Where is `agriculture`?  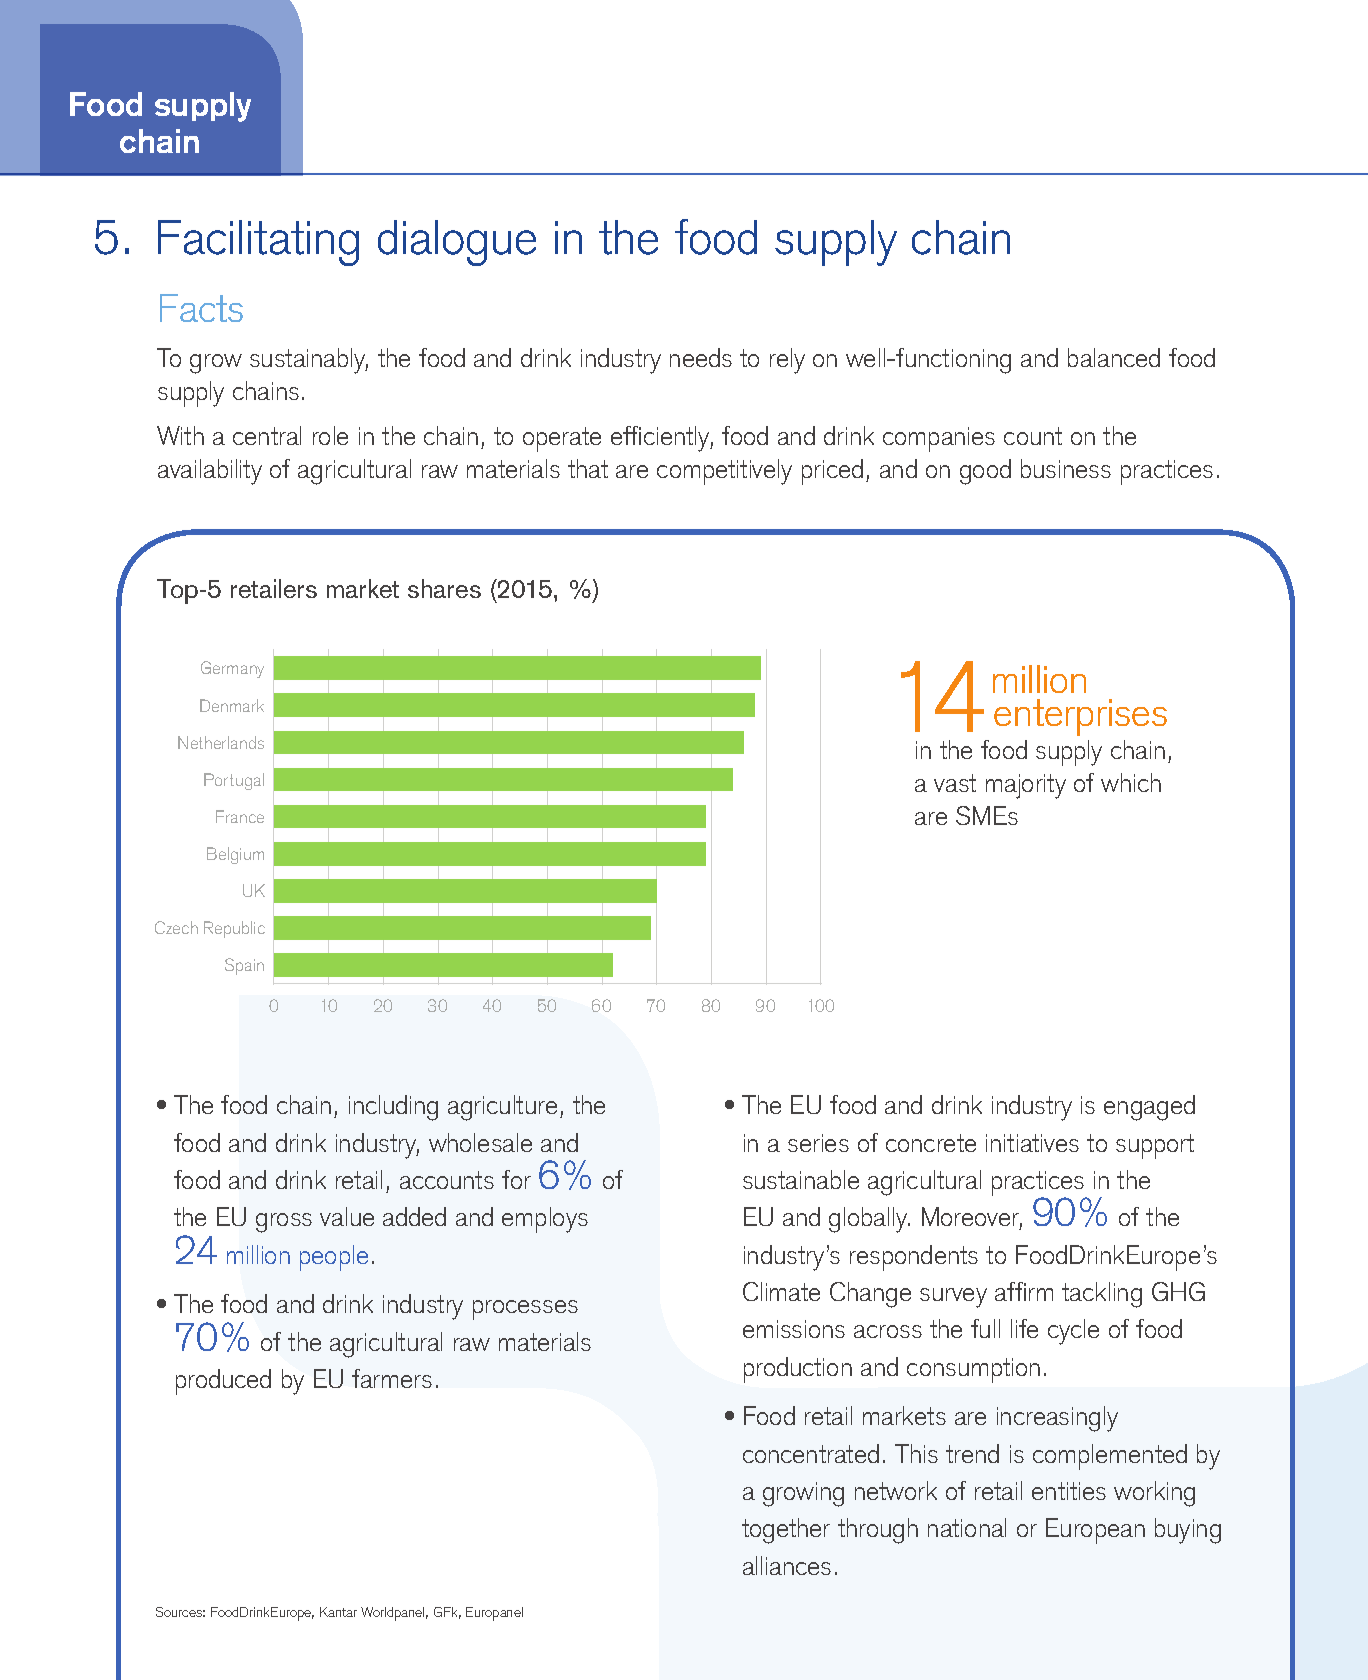 agriculture is located at coordinates (502, 1108).
